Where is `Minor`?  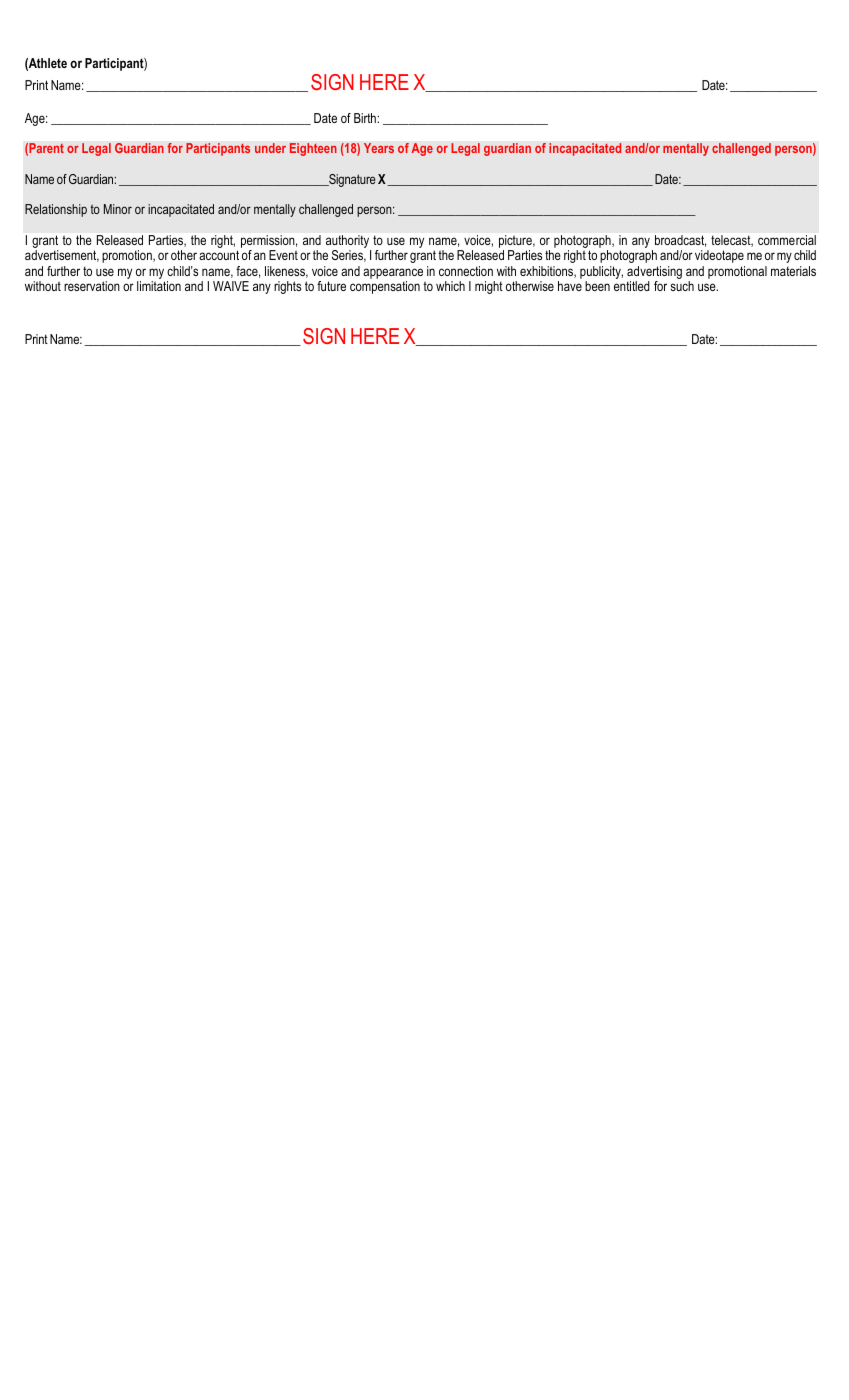 Minor is located at coordinates (118, 209).
